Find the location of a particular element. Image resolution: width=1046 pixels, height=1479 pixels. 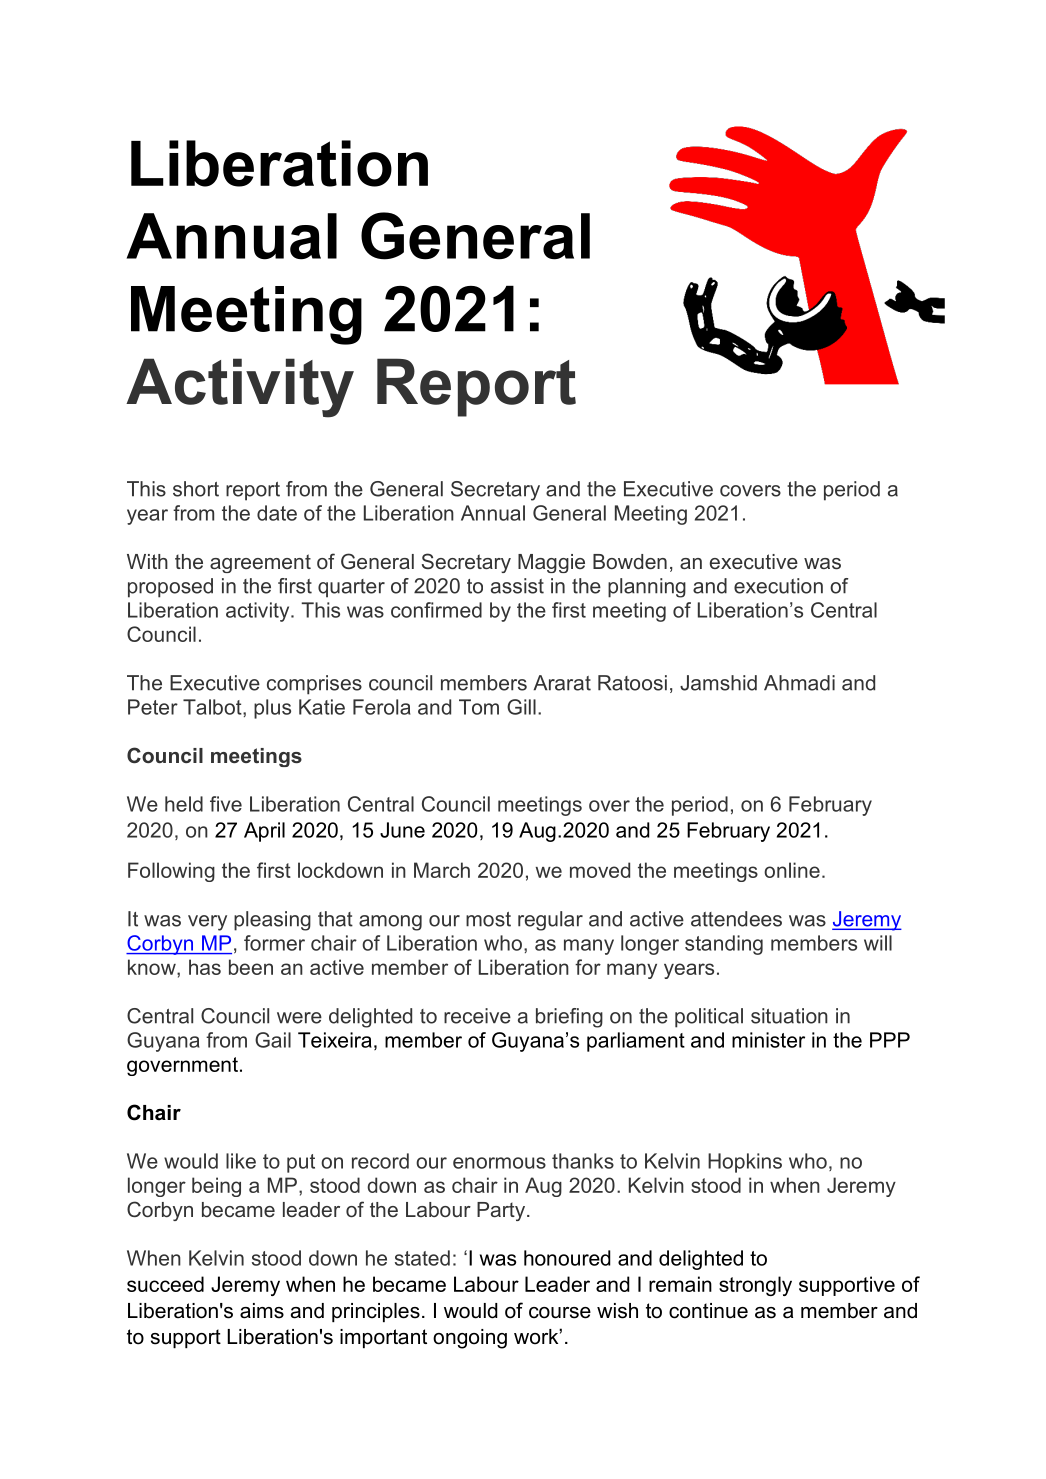

like is located at coordinates (241, 1161).
